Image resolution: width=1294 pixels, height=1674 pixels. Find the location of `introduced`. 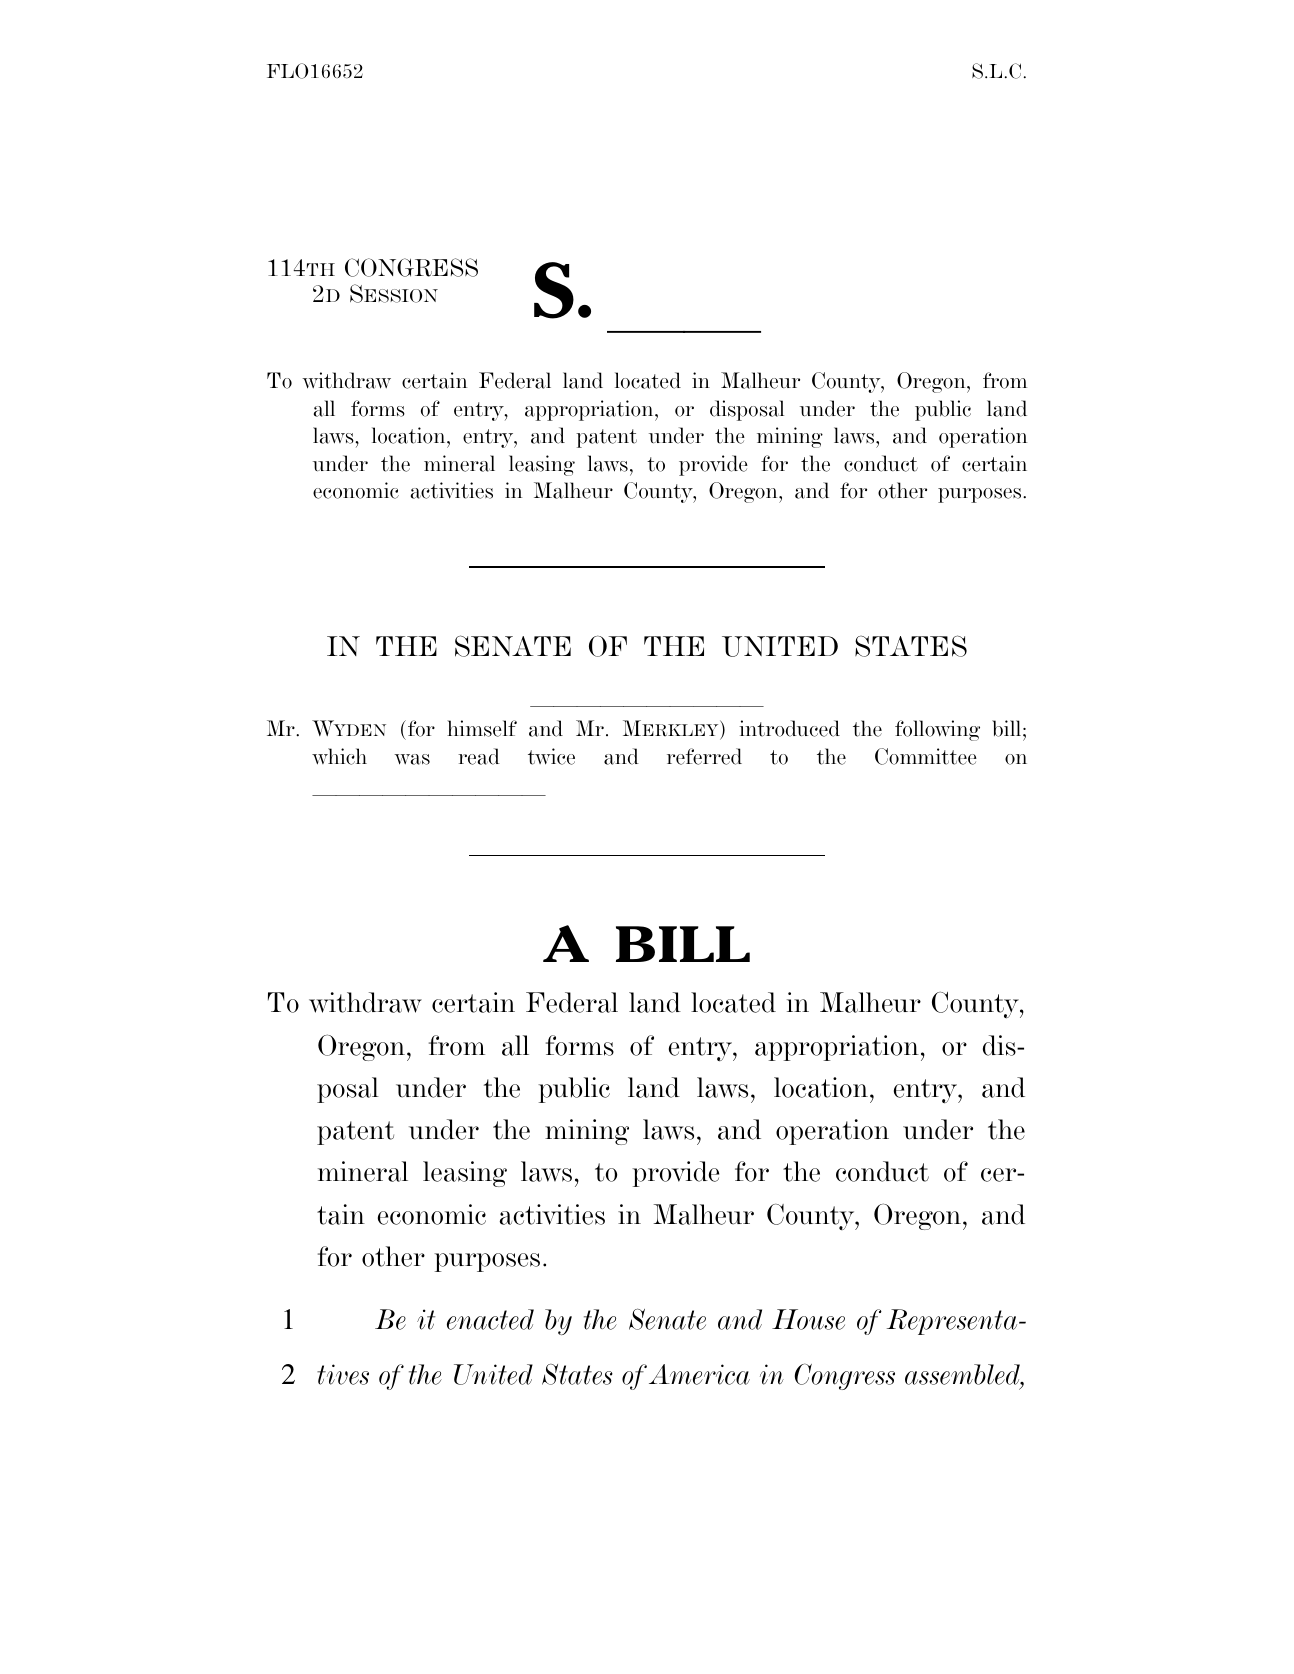

introduced is located at coordinates (789, 728).
